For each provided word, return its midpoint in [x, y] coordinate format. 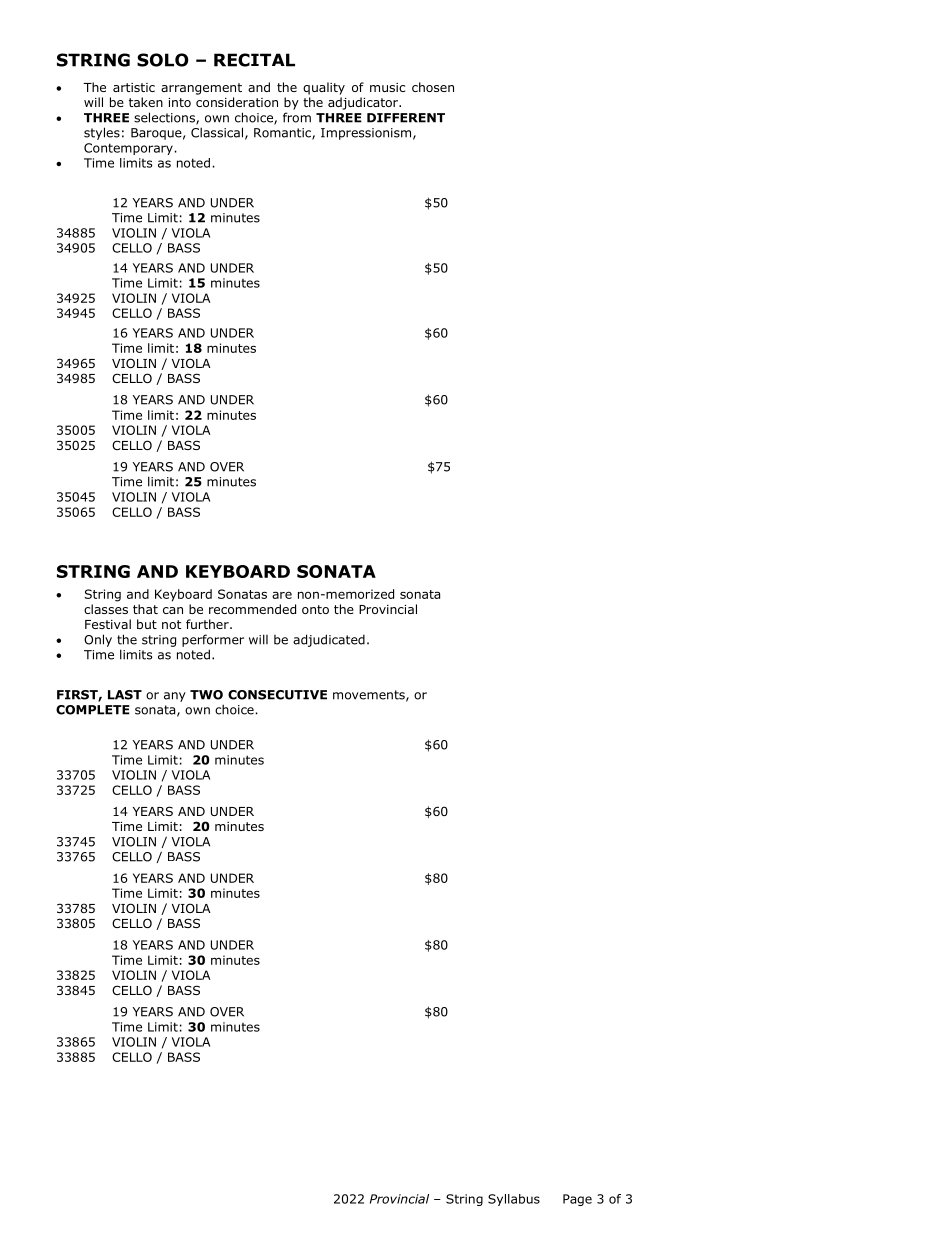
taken [146, 102]
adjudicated [329, 640]
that [145, 609]
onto [315, 609]
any [175, 697]
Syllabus [514, 1200]
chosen [433, 87]
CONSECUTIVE [277, 695]
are [282, 595]
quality [324, 88]
